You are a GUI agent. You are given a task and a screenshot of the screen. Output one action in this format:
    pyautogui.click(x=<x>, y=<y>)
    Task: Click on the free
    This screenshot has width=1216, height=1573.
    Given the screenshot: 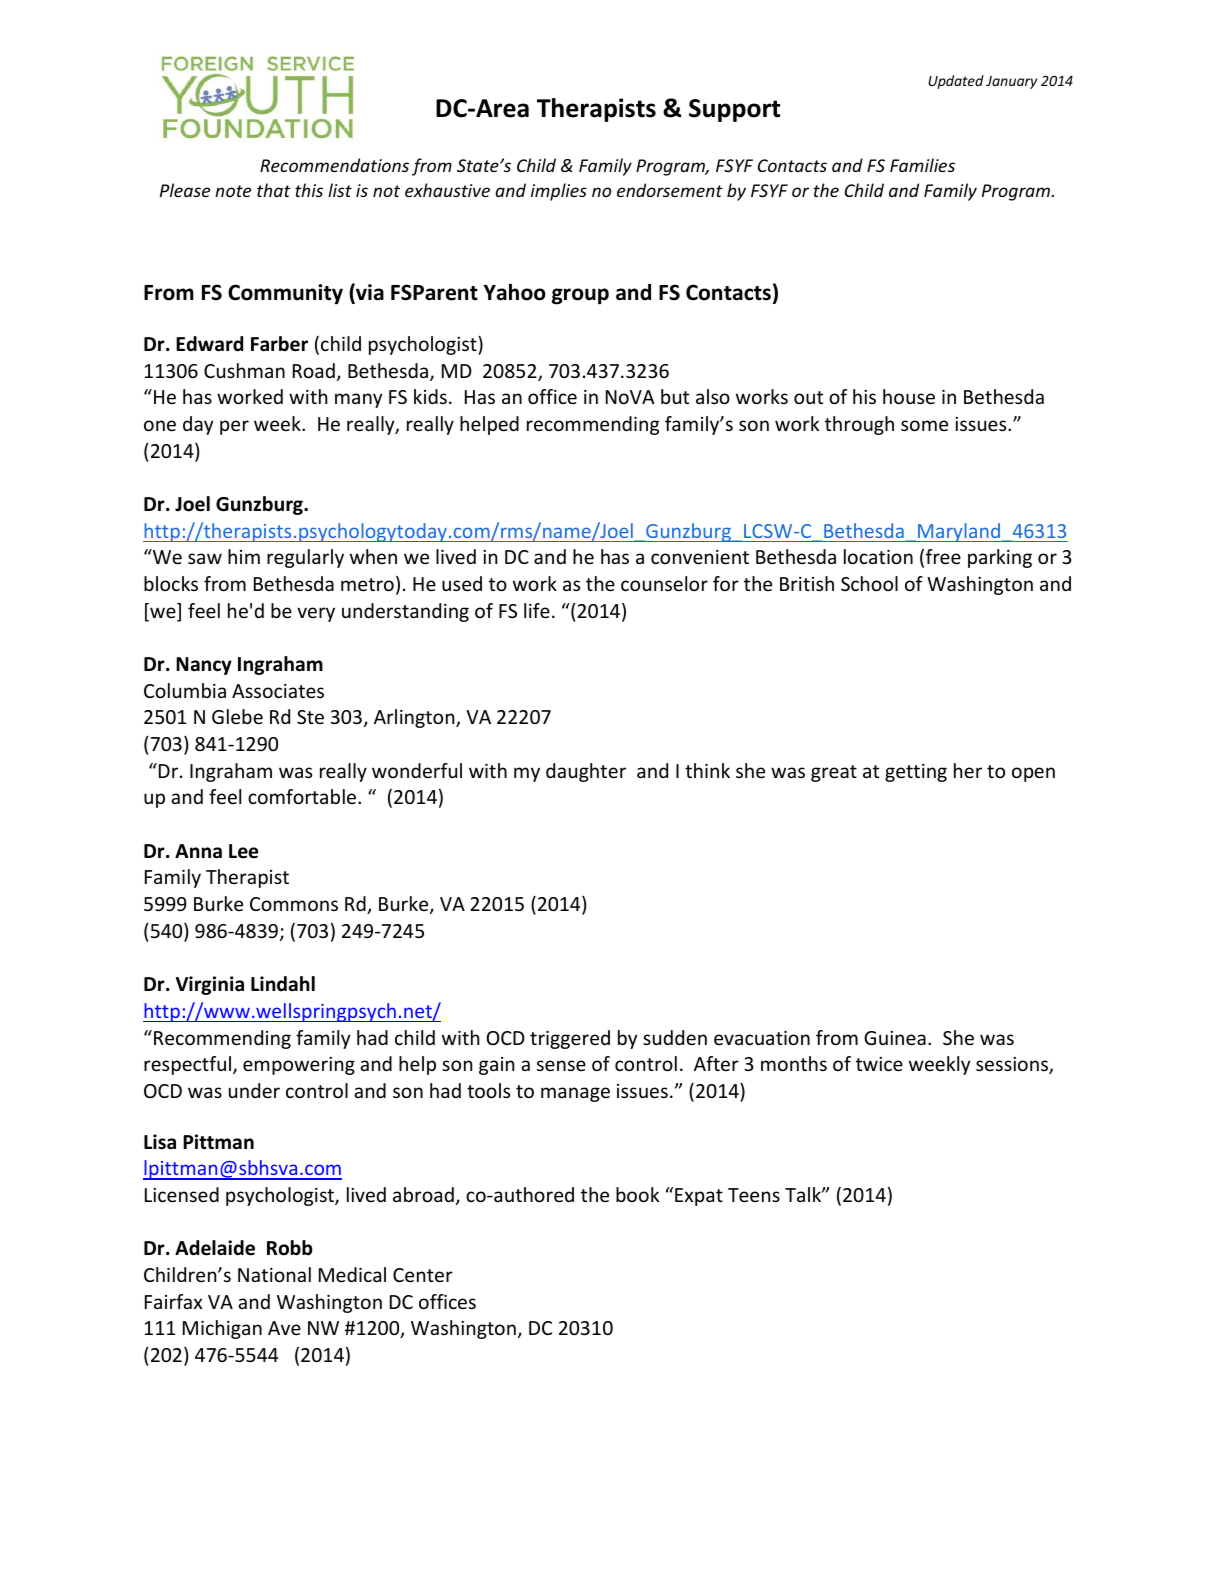 What is the action you would take?
    pyautogui.click(x=943, y=556)
